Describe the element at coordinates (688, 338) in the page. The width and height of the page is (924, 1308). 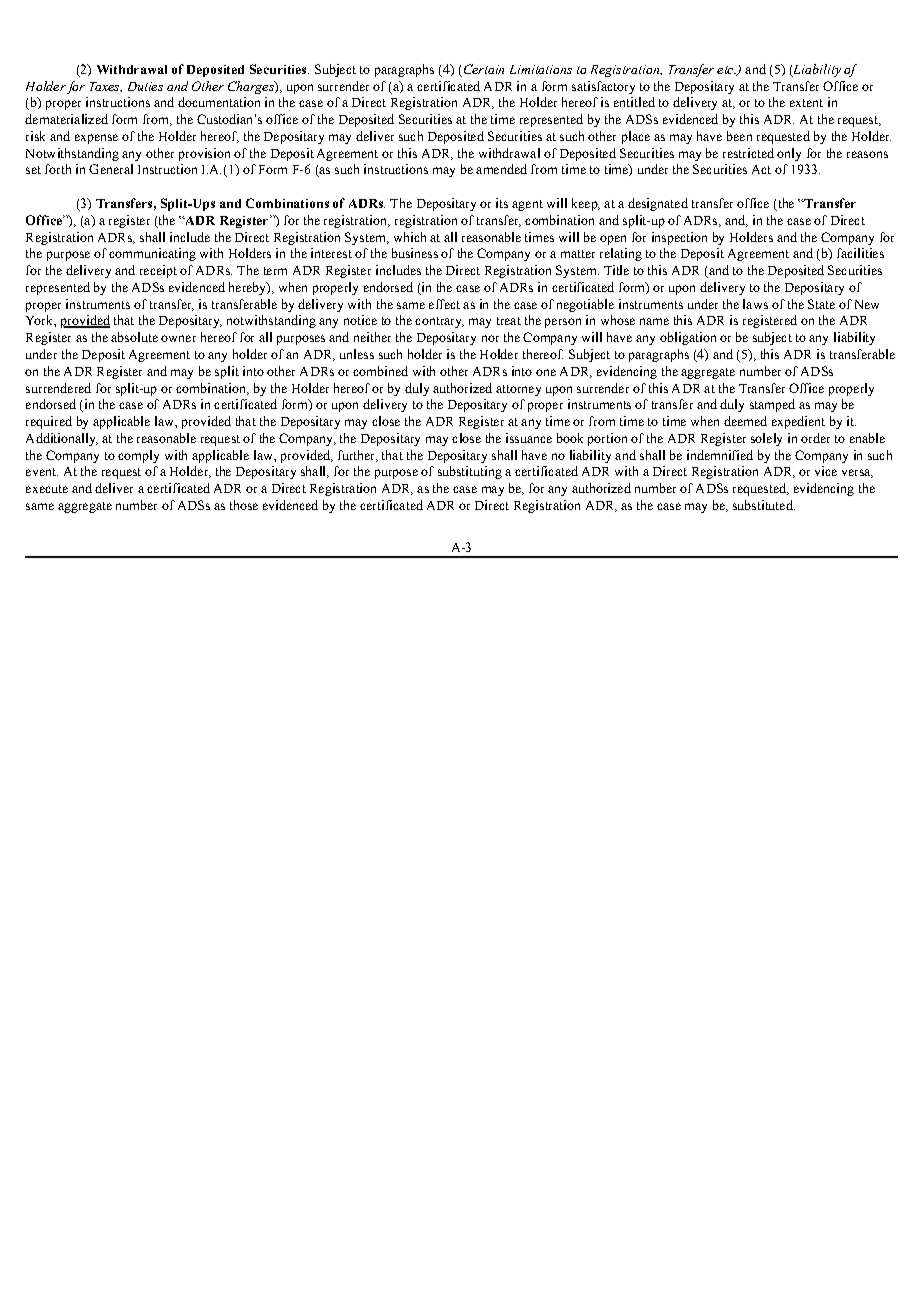
I see `obligation` at that location.
